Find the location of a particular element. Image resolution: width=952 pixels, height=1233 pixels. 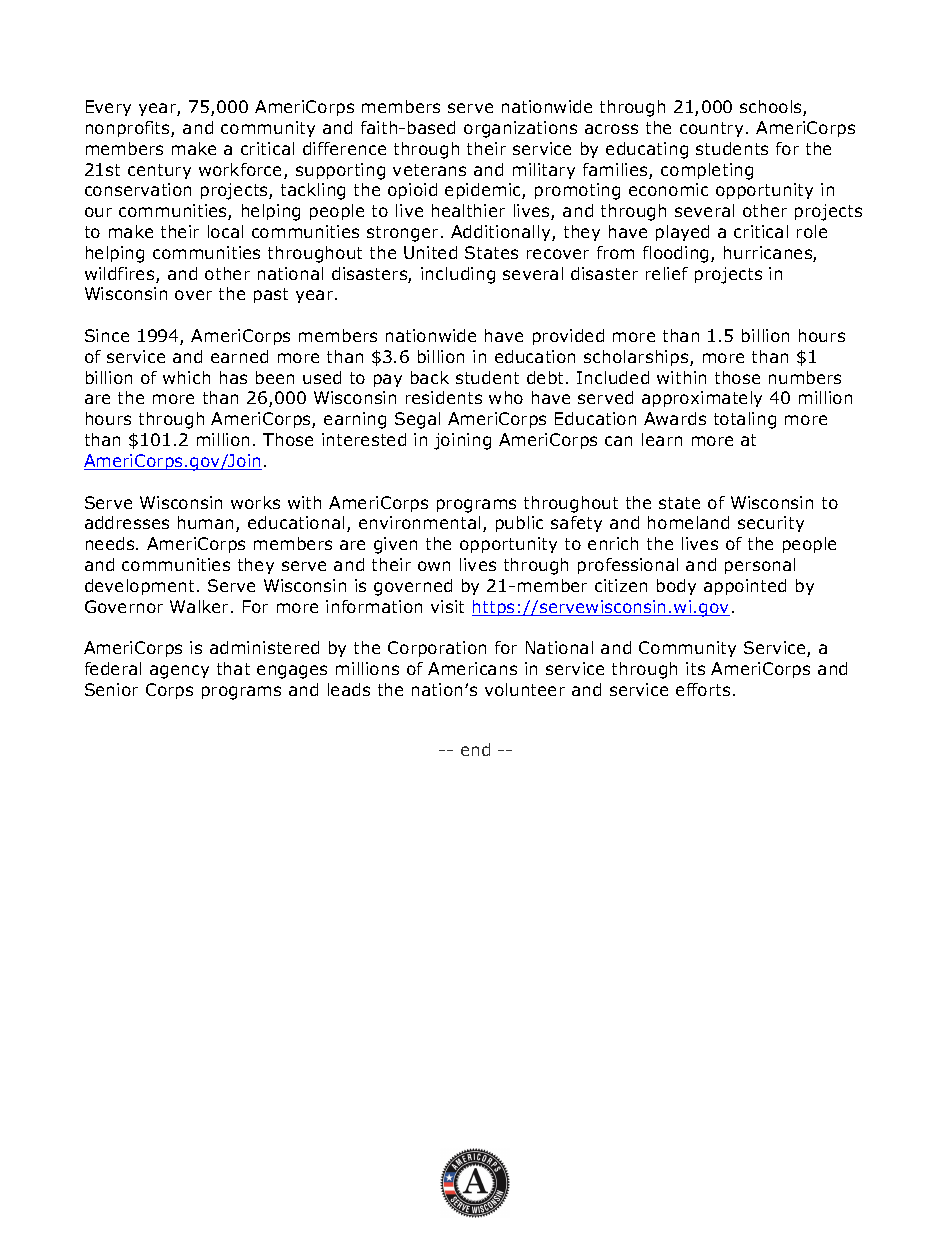

back is located at coordinates (430, 377).
